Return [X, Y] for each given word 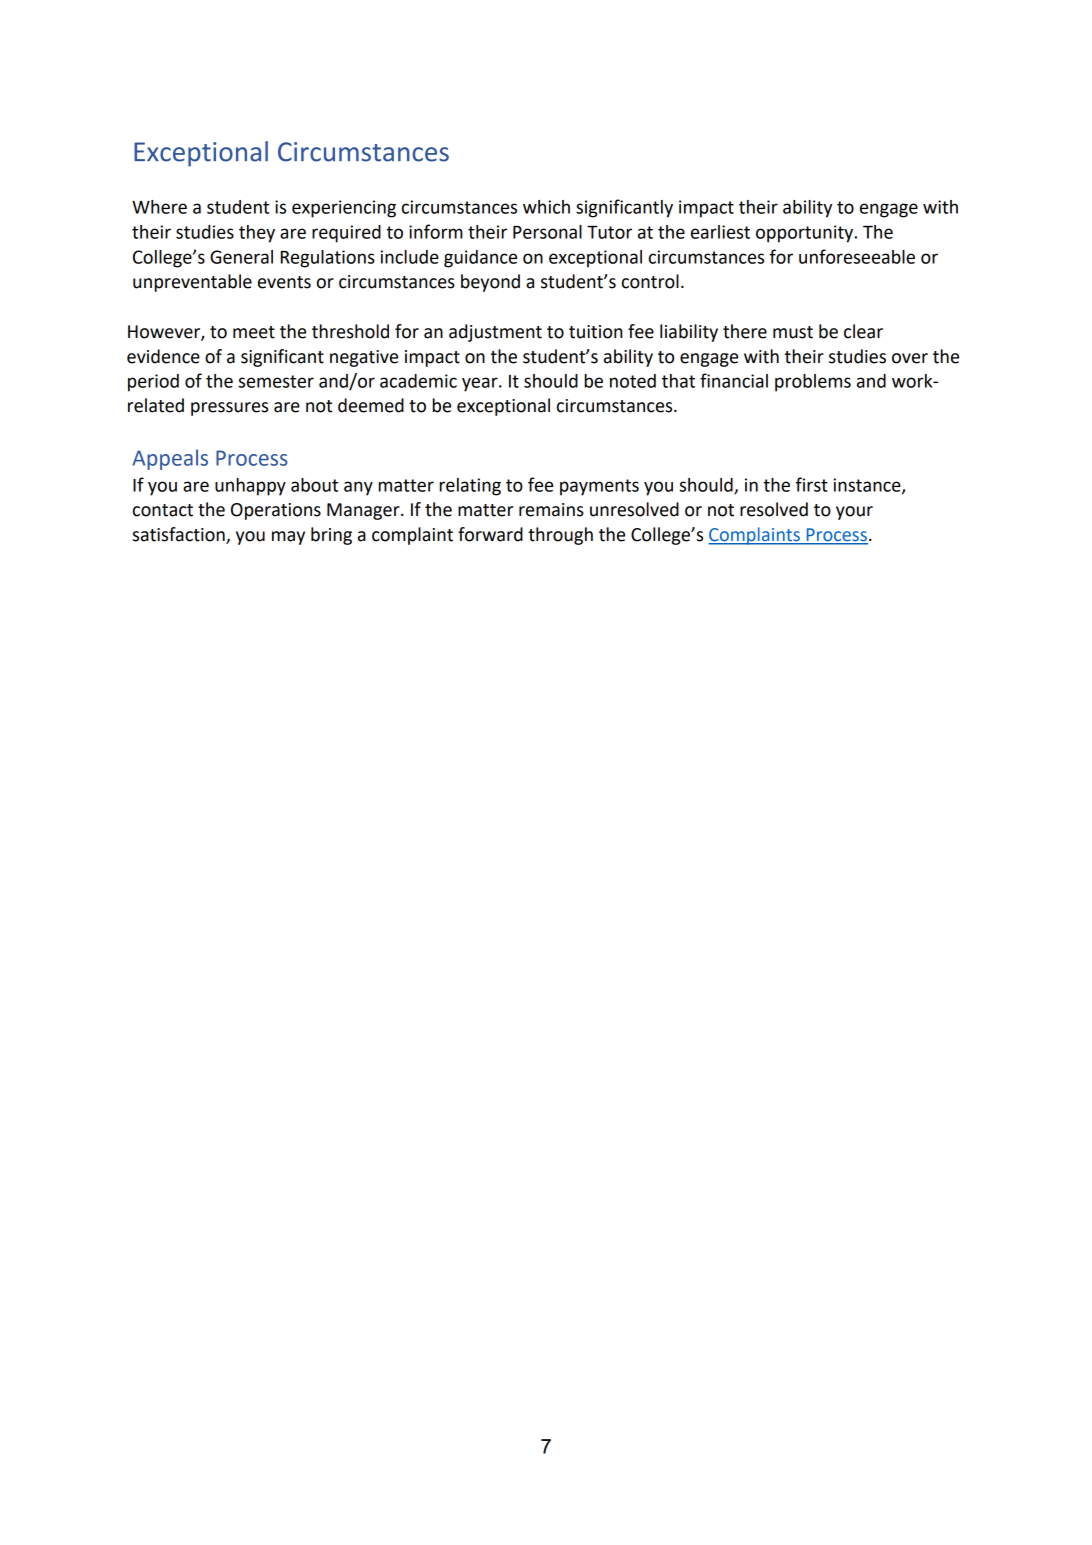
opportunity [806, 234]
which [546, 207]
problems [813, 383]
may [288, 538]
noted [633, 381]
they [257, 234]
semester [276, 381]
